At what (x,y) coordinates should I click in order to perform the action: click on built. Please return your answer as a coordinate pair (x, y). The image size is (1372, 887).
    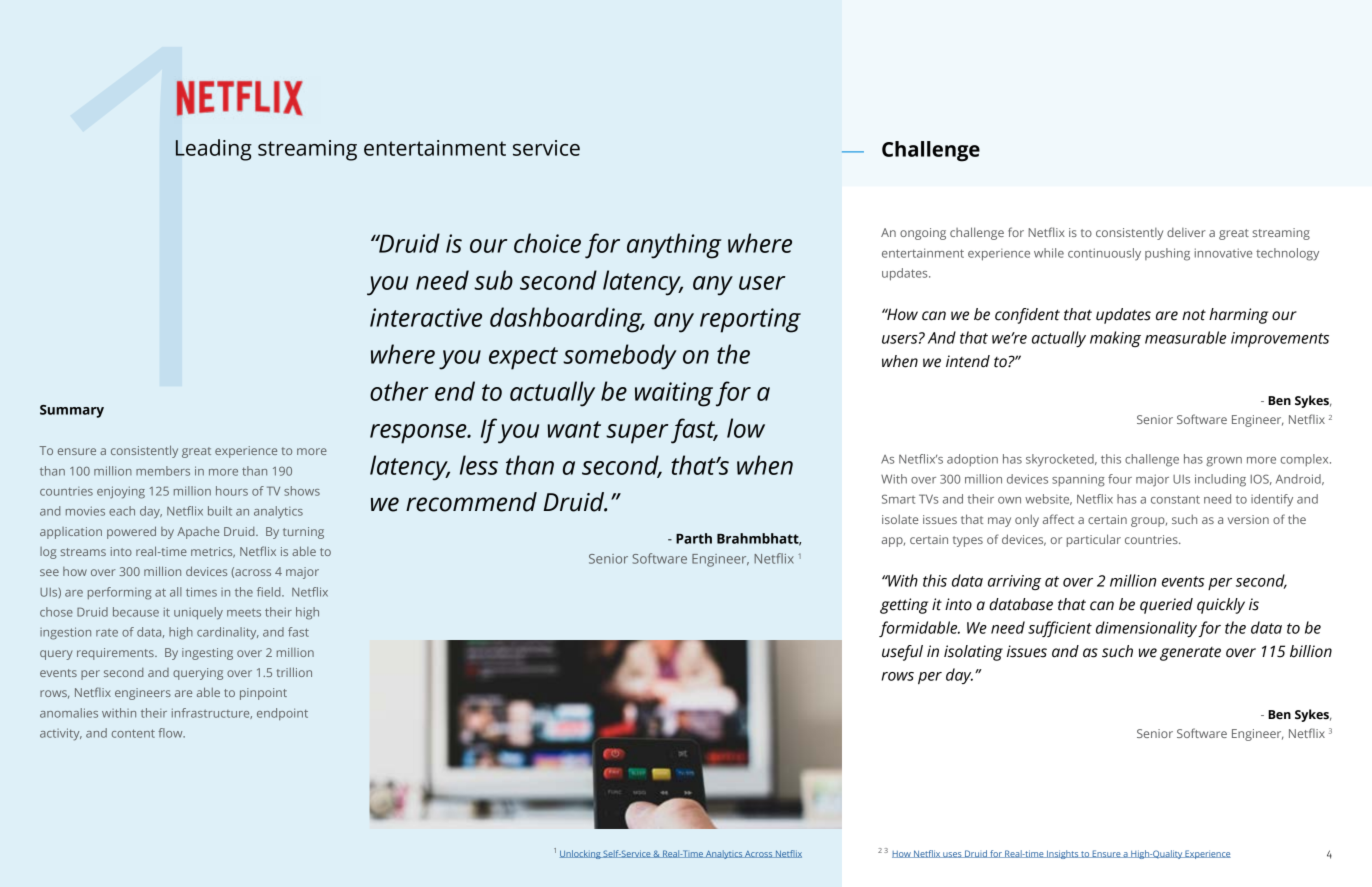
    Looking at the image, I should click on (220, 511).
